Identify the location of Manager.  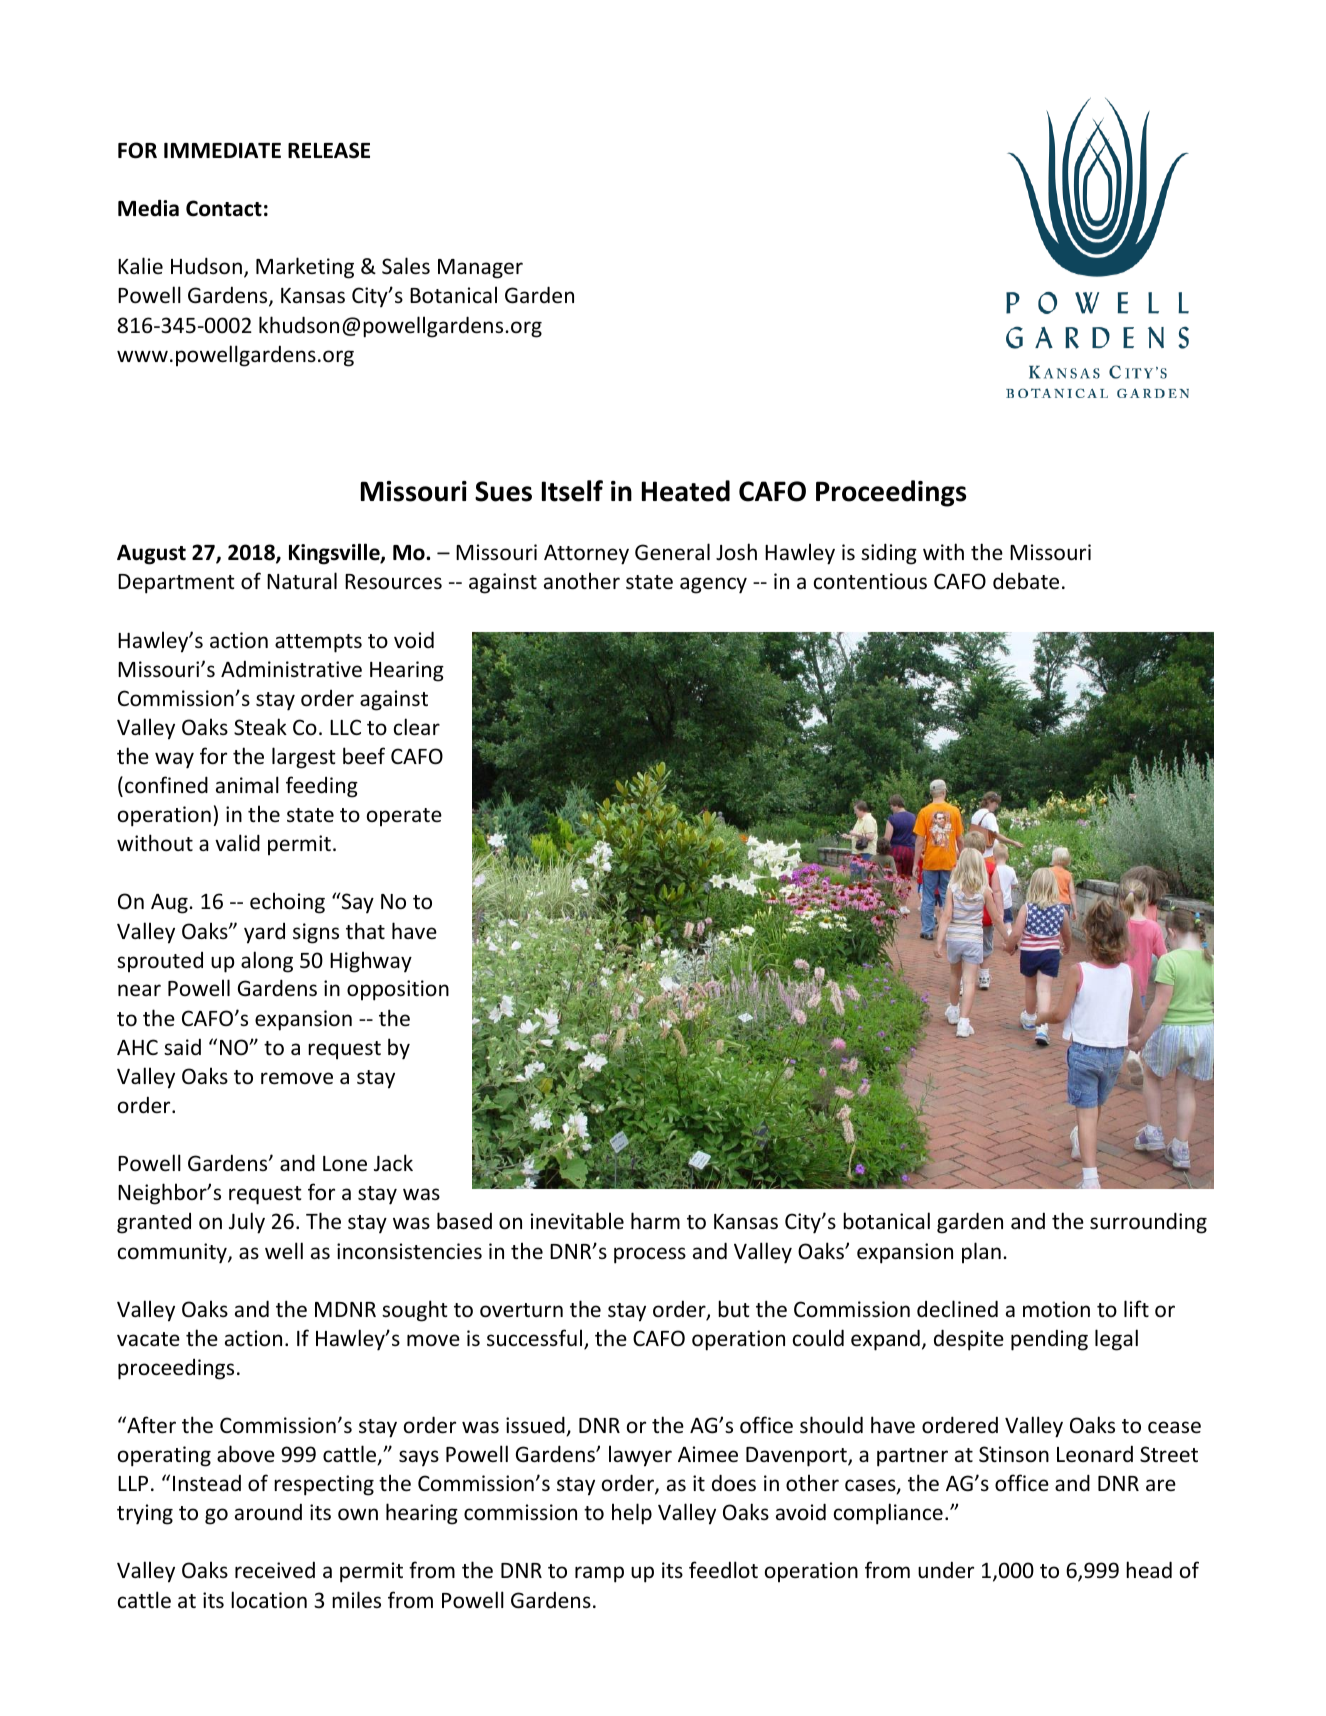
(480, 269).
